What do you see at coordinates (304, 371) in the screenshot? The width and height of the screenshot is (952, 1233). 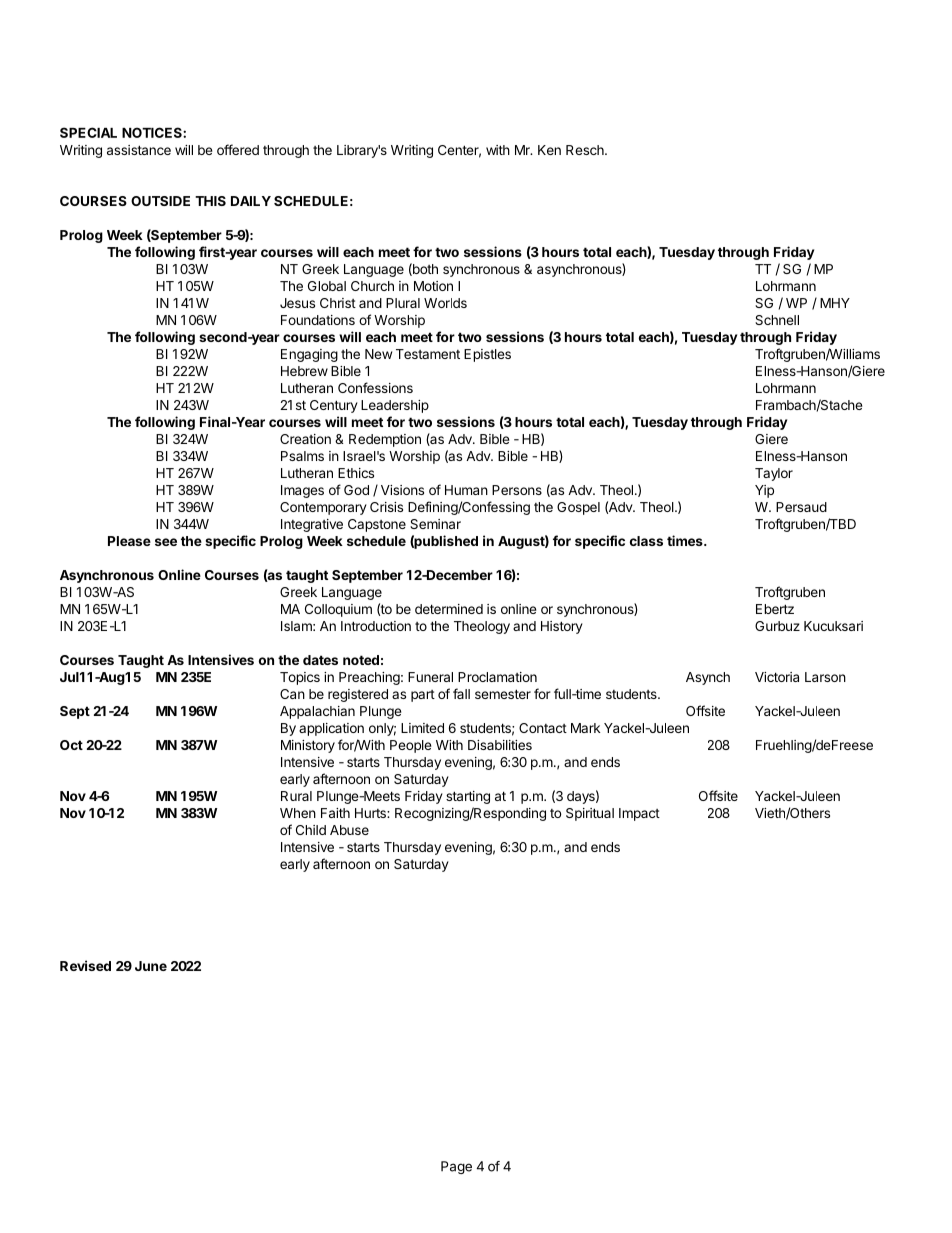 I see `Hebrew` at bounding box center [304, 371].
